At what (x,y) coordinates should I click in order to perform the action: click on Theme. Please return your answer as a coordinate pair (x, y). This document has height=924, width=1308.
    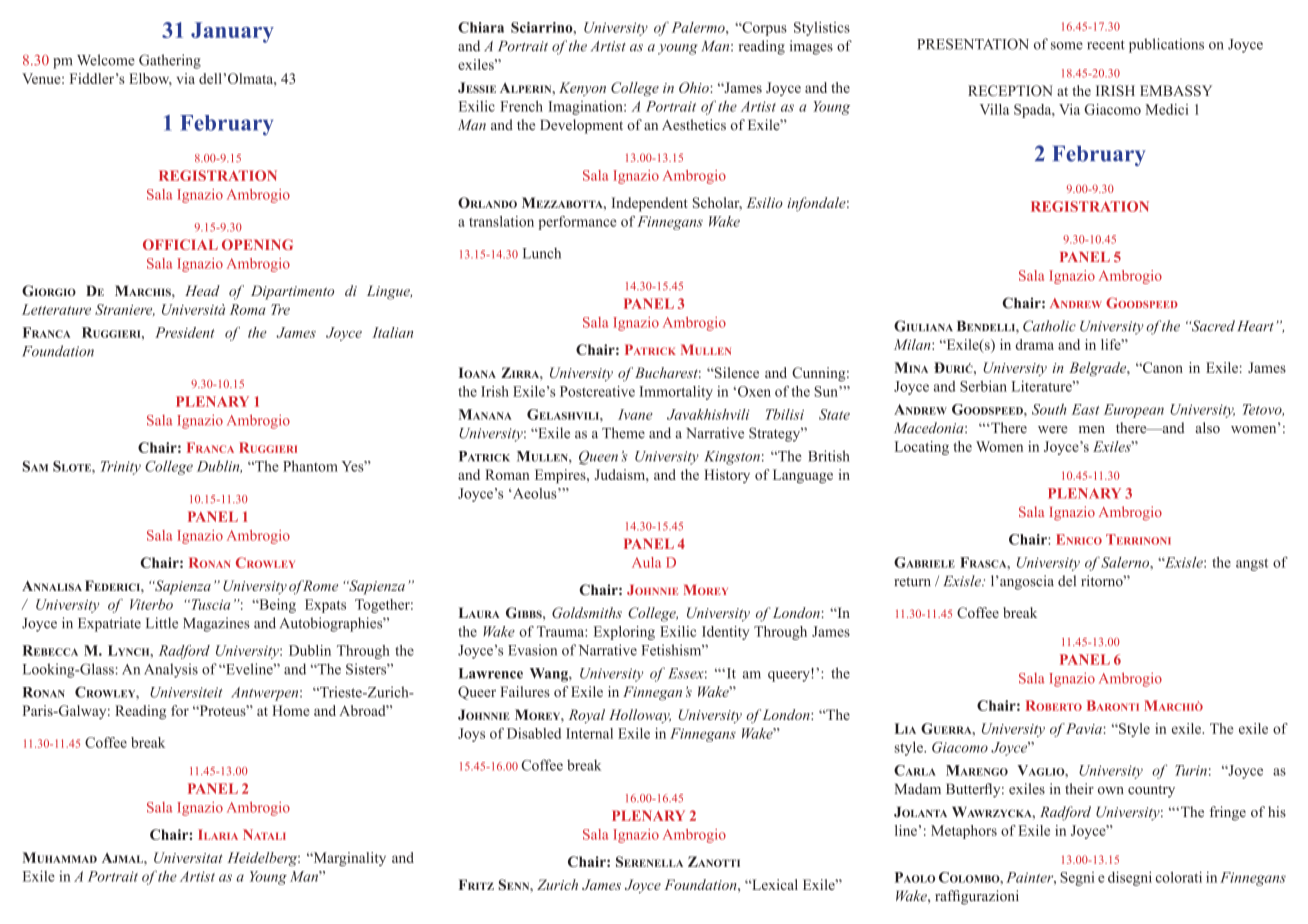
    Looking at the image, I should click on (623, 433).
